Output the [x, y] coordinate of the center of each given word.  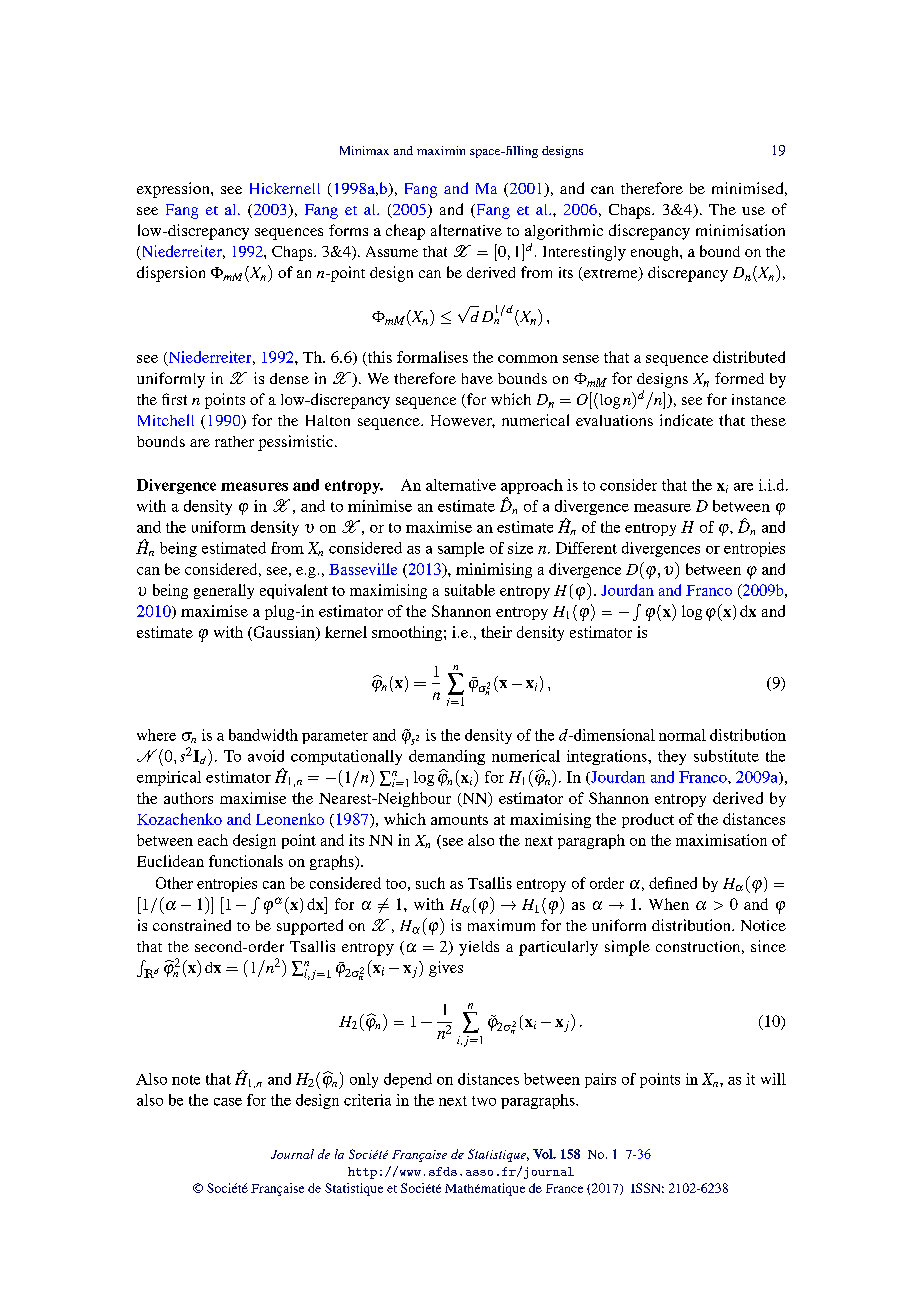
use [753, 211]
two [484, 1101]
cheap [405, 232]
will [773, 1079]
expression [174, 190]
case [228, 1102]
